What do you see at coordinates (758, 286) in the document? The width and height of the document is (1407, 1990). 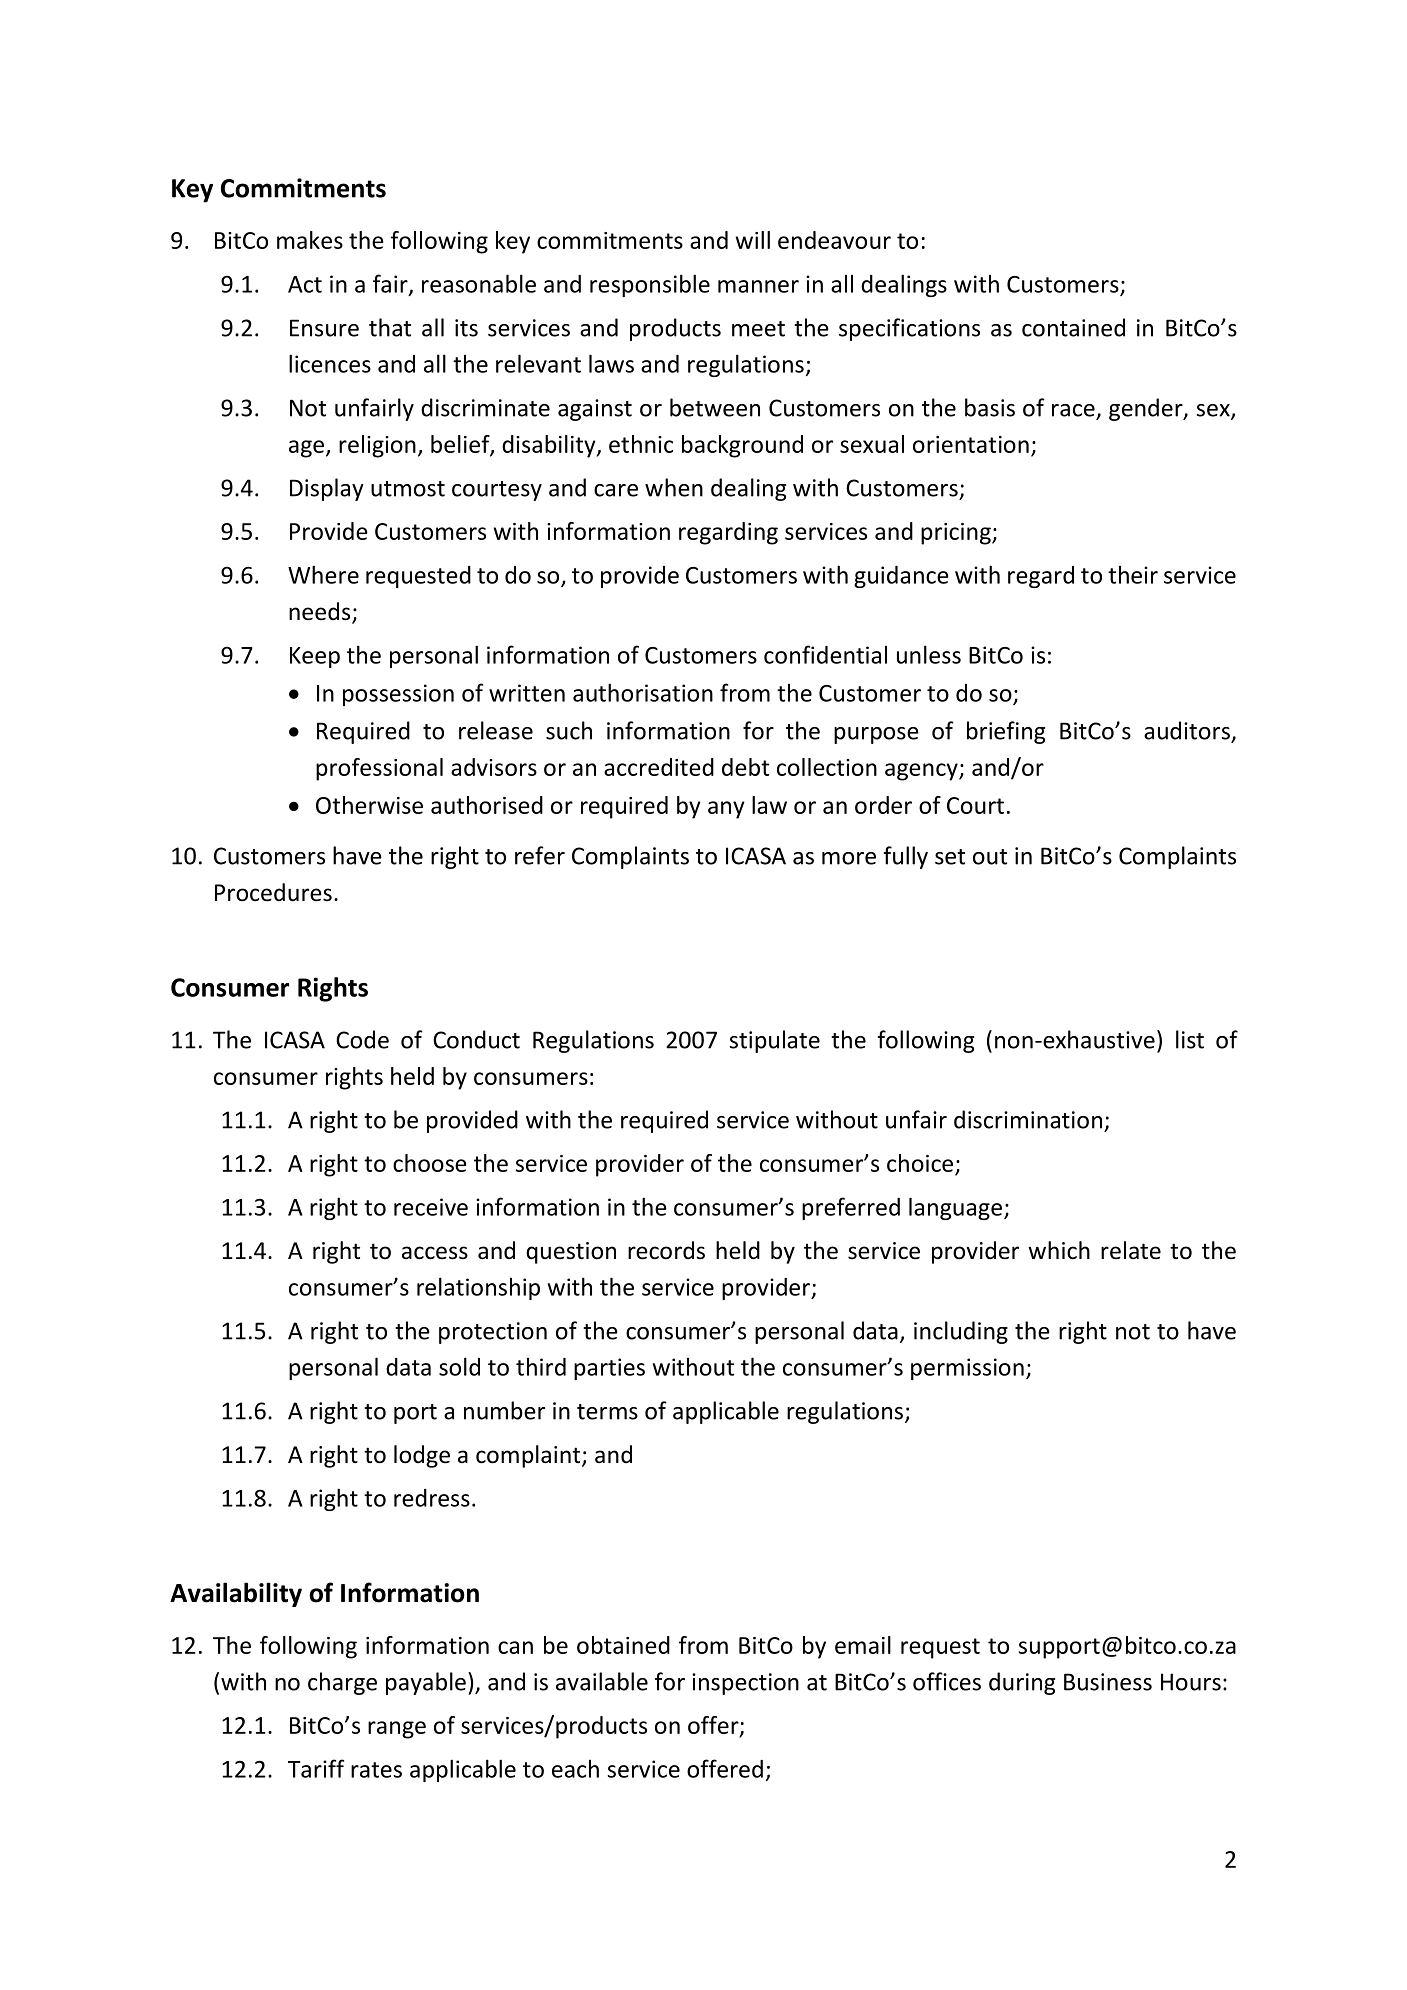 I see `manner` at bounding box center [758, 286].
